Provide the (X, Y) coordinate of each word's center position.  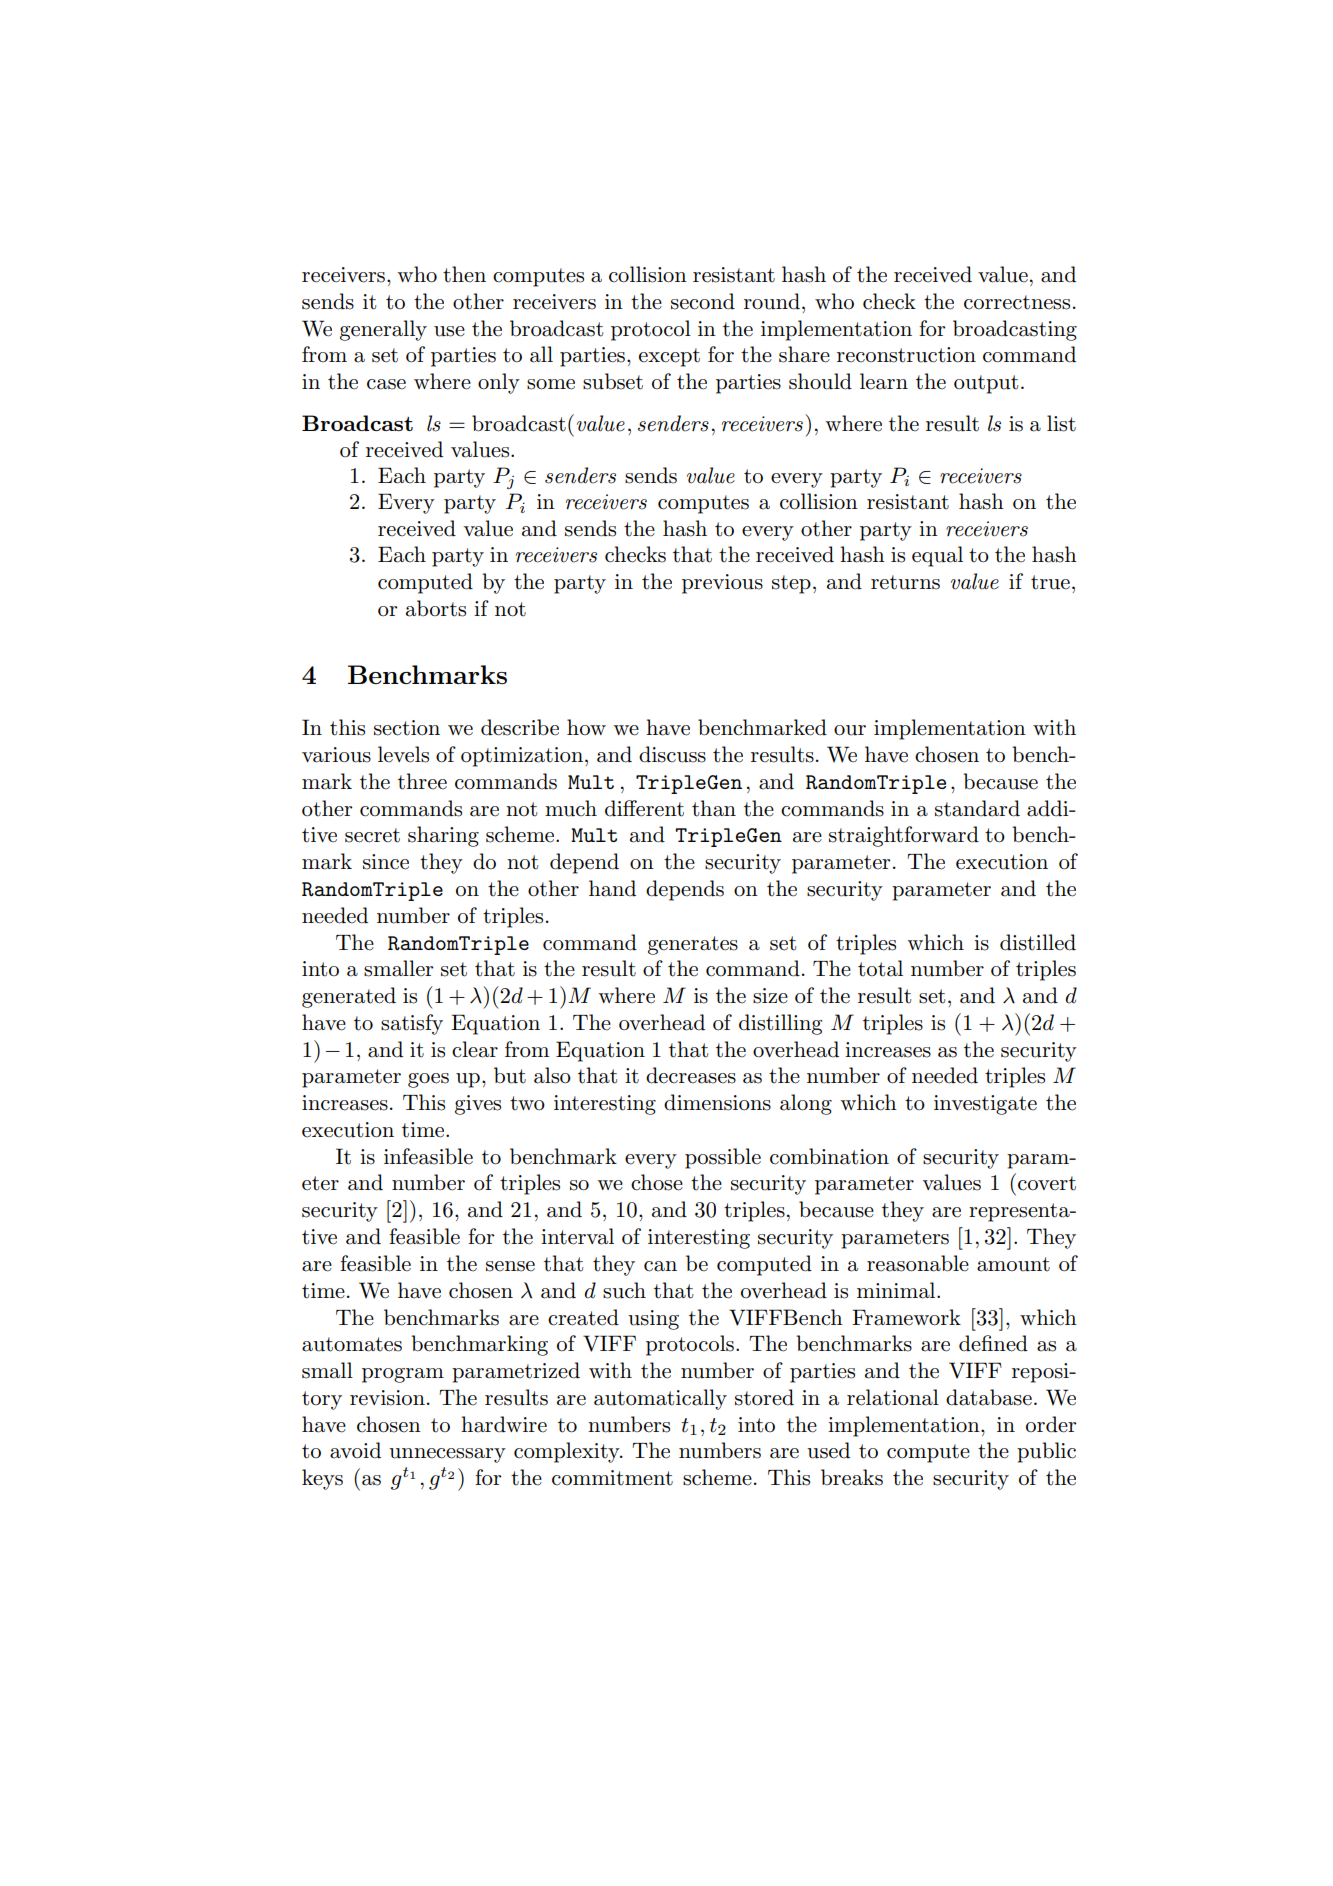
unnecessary (447, 1455)
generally (383, 330)
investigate (985, 1105)
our (850, 730)
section (407, 728)
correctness (1017, 302)
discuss (672, 754)
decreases (691, 1075)
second (703, 301)
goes (428, 1080)
